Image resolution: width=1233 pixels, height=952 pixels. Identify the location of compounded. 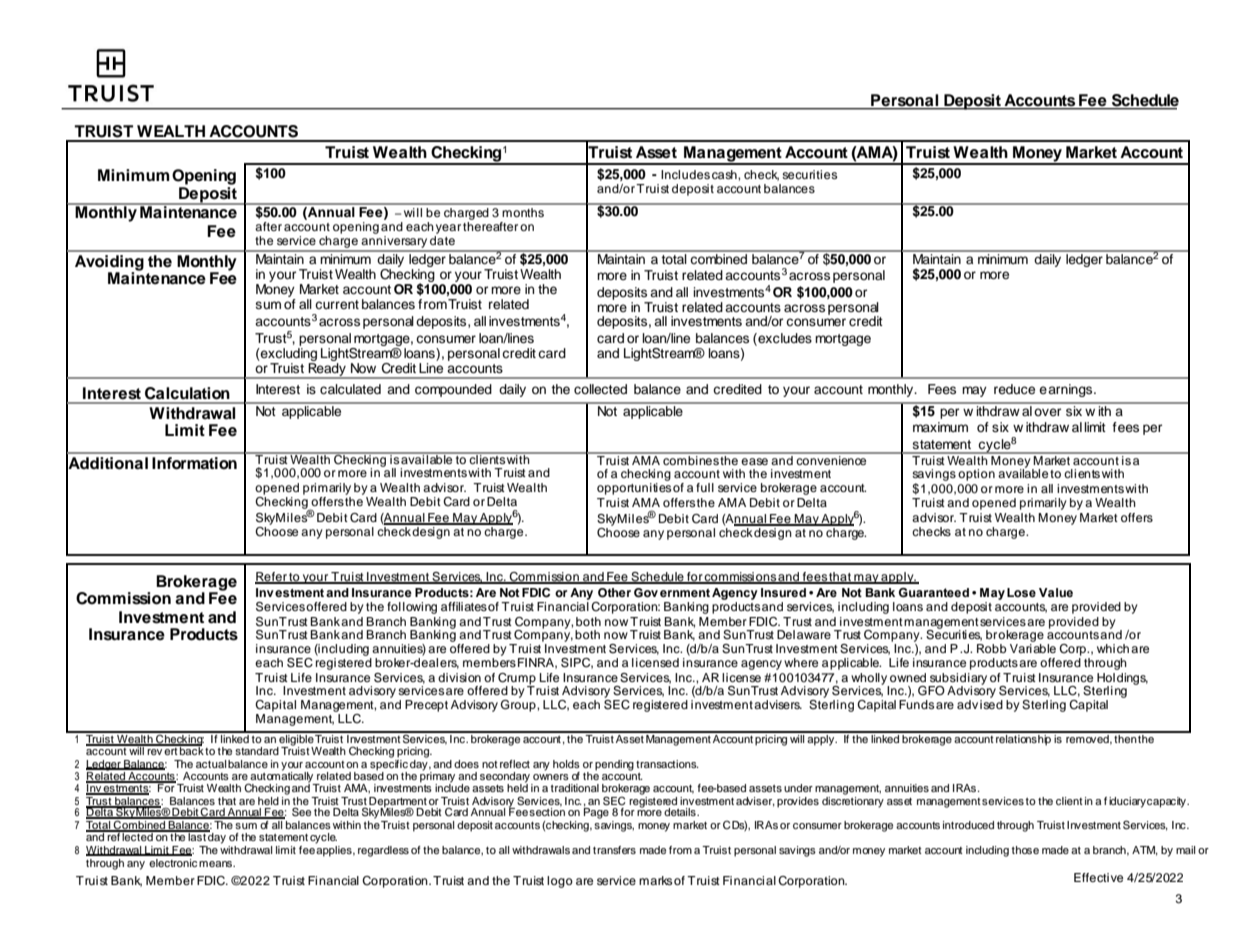
(453, 390).
